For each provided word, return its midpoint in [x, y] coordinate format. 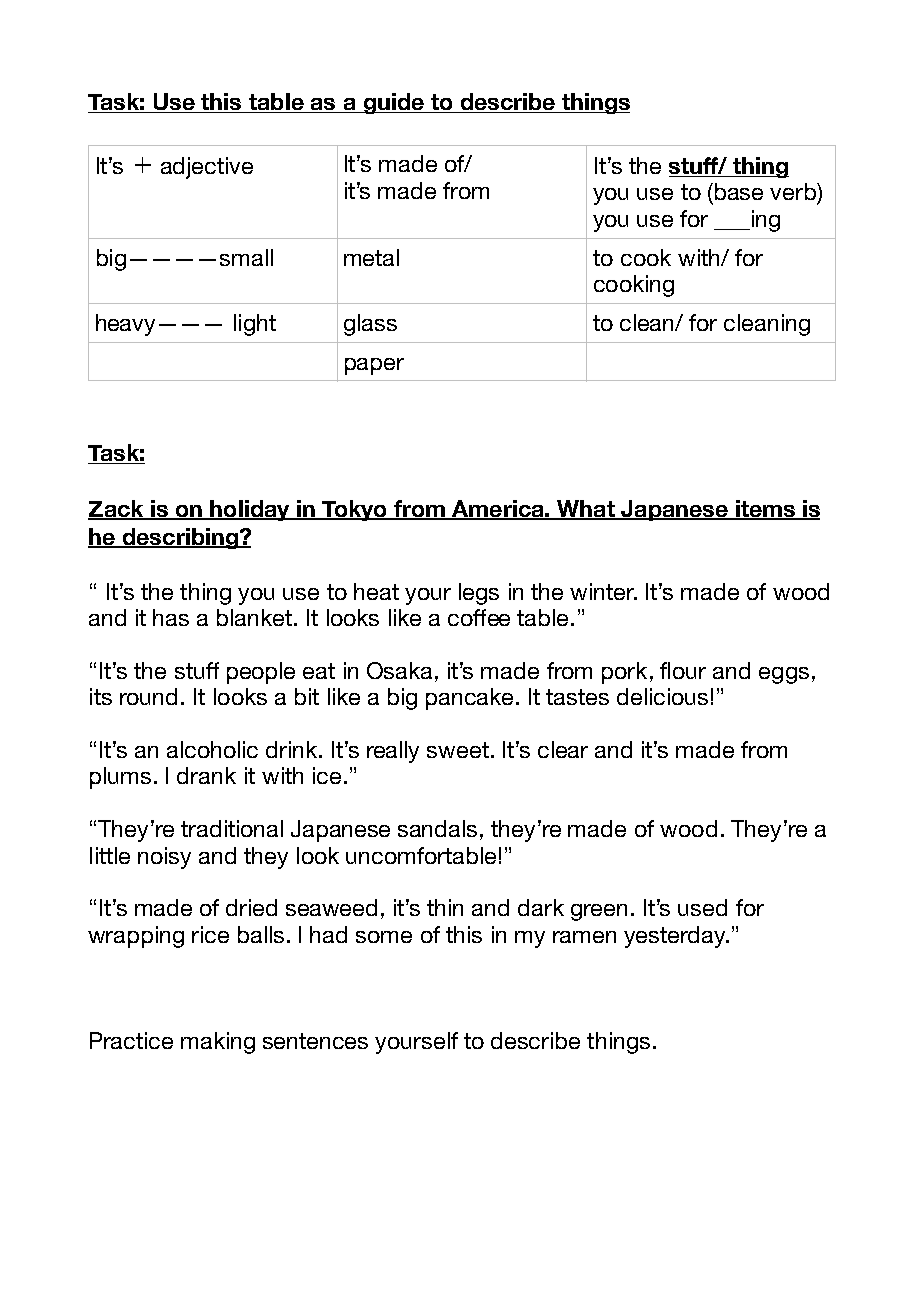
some [384, 937]
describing [180, 538]
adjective [207, 168]
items [766, 510]
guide [393, 103]
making [218, 1043]
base [739, 191]
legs [479, 594]
